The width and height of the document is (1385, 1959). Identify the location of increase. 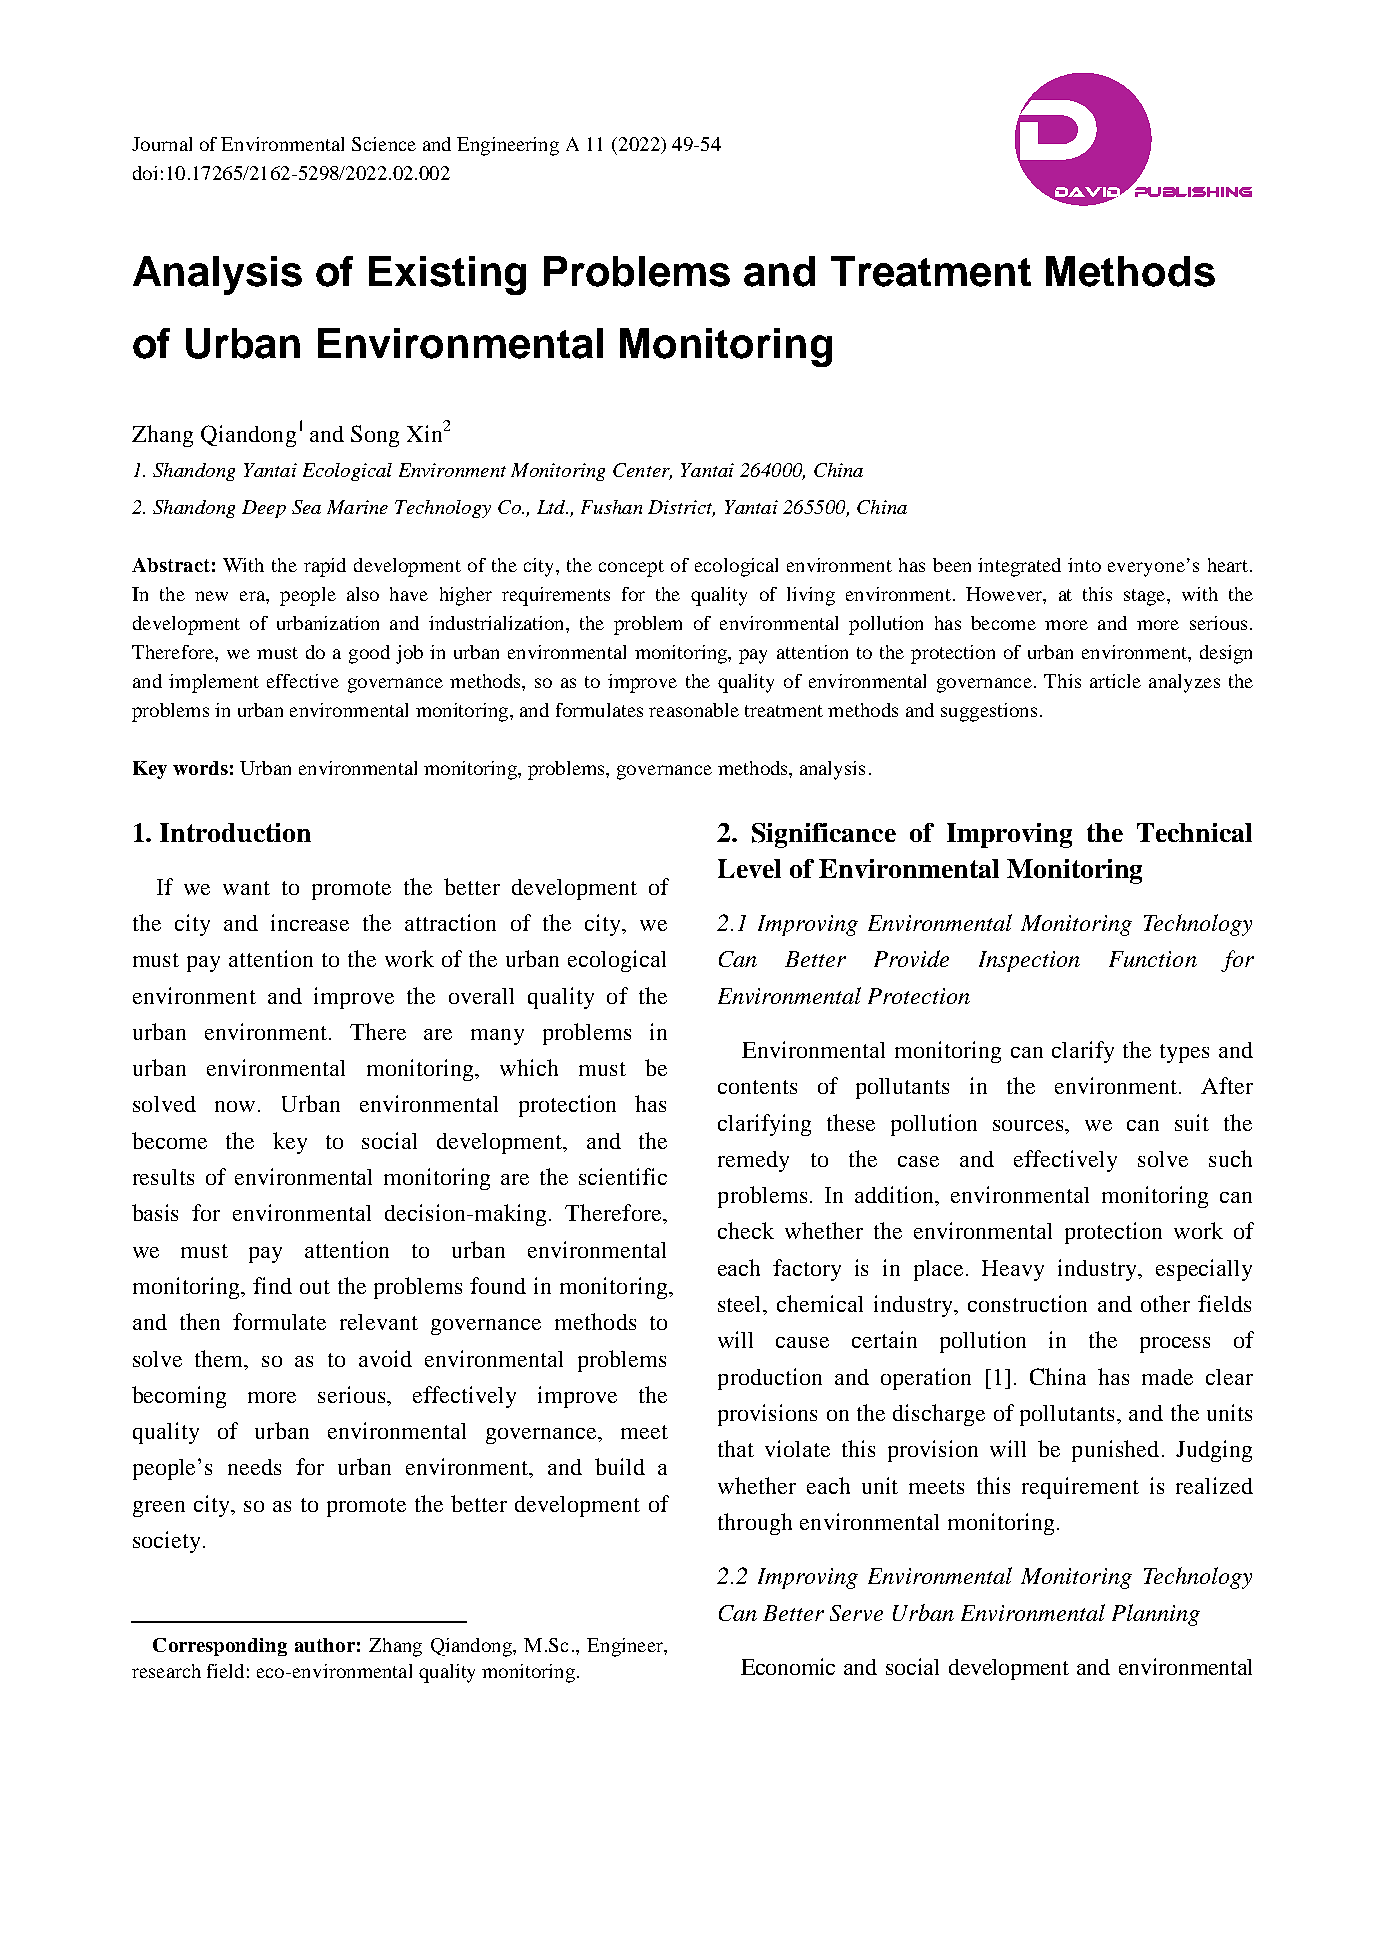
(310, 922).
